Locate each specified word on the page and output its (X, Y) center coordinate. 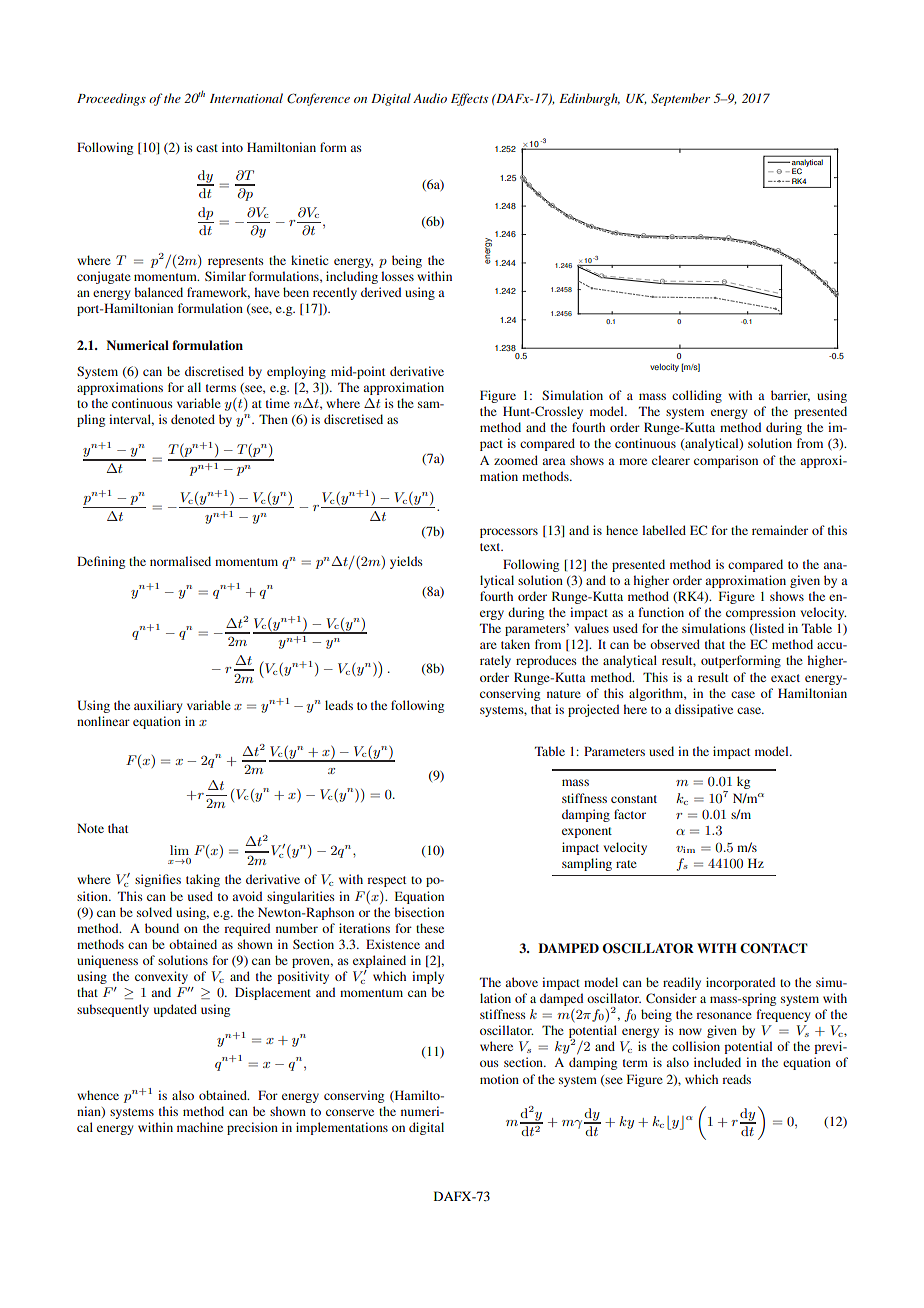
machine (200, 1127)
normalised (180, 561)
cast (207, 148)
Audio (430, 98)
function (661, 612)
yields (406, 562)
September (680, 99)
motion (499, 1079)
